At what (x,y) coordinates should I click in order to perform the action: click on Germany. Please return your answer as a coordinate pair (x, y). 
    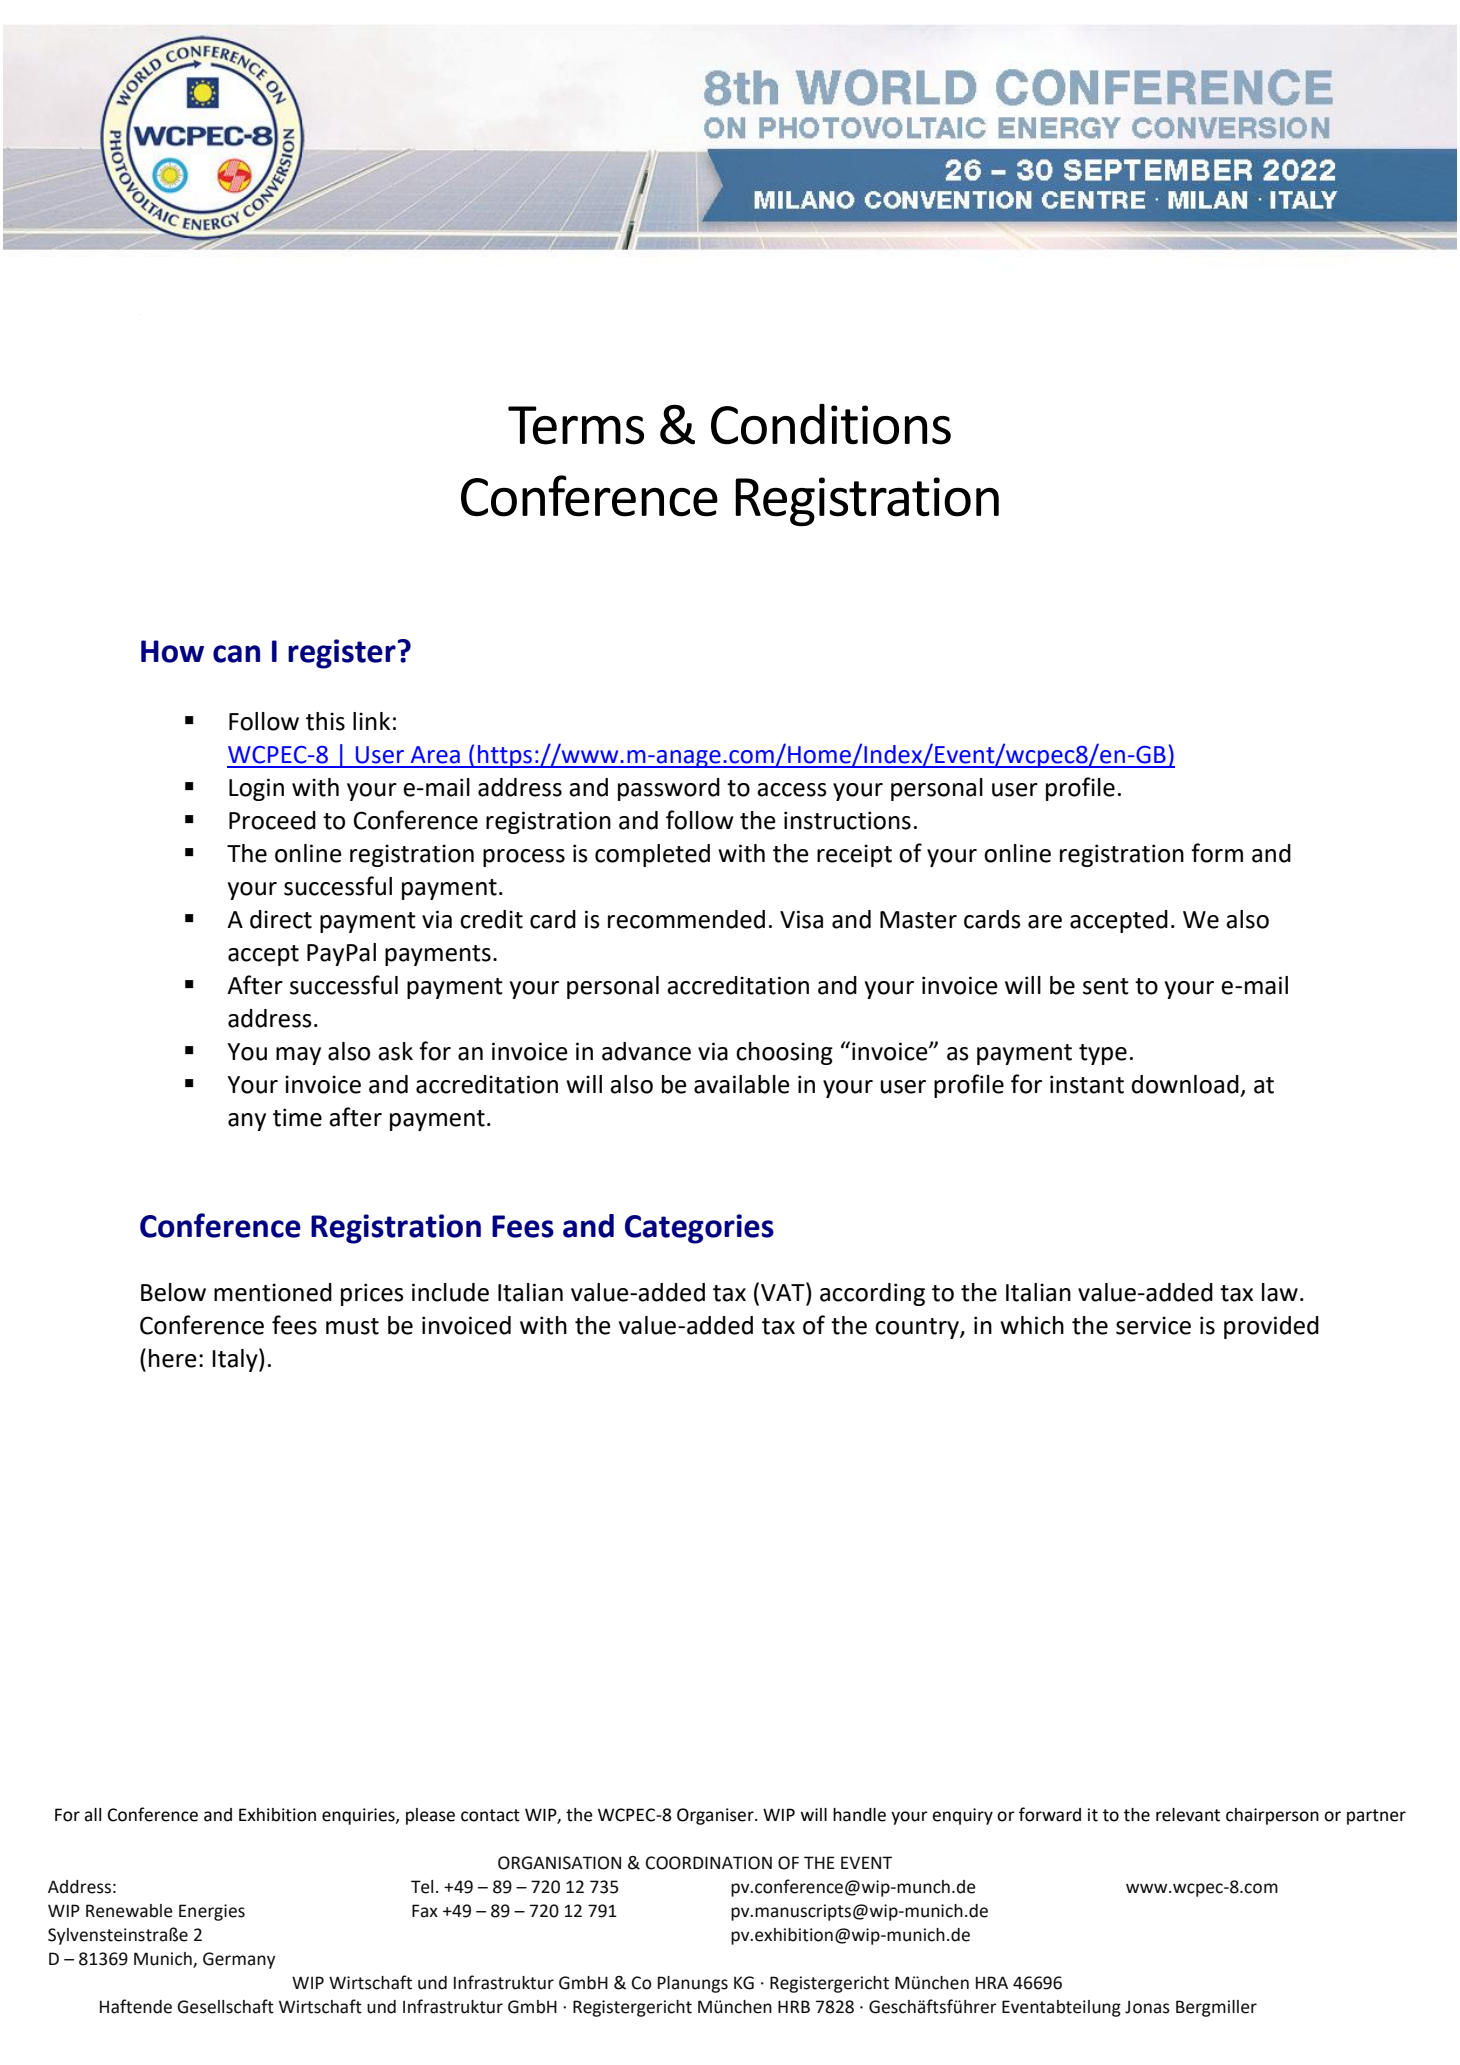
    Looking at the image, I should click on (239, 1960).
